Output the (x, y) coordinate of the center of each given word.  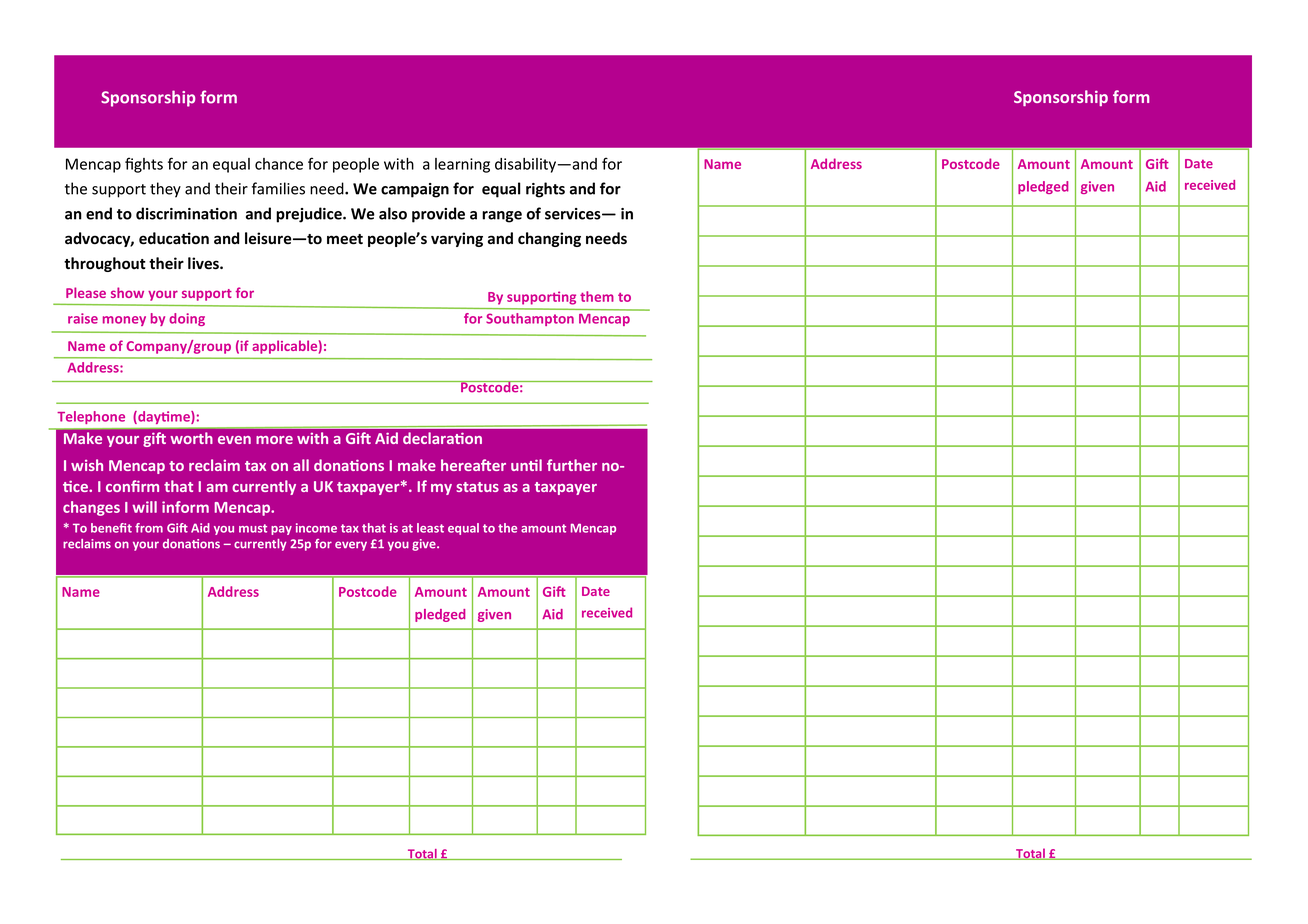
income (316, 528)
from (149, 528)
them (597, 296)
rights (545, 190)
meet (345, 239)
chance (279, 164)
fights (144, 165)
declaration (442, 438)
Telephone (91, 417)
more (274, 440)
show (127, 292)
